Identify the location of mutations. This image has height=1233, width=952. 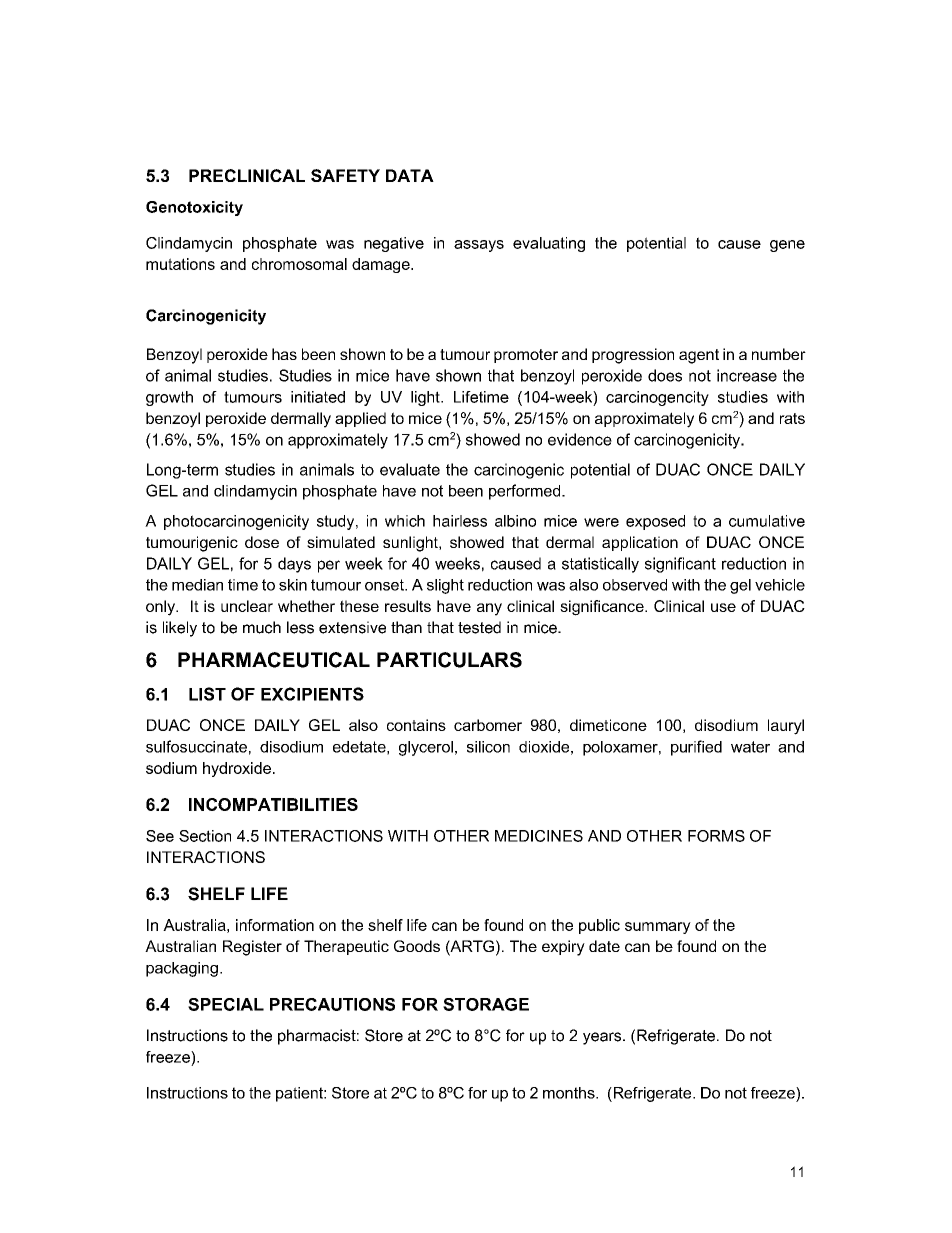
(180, 264).
